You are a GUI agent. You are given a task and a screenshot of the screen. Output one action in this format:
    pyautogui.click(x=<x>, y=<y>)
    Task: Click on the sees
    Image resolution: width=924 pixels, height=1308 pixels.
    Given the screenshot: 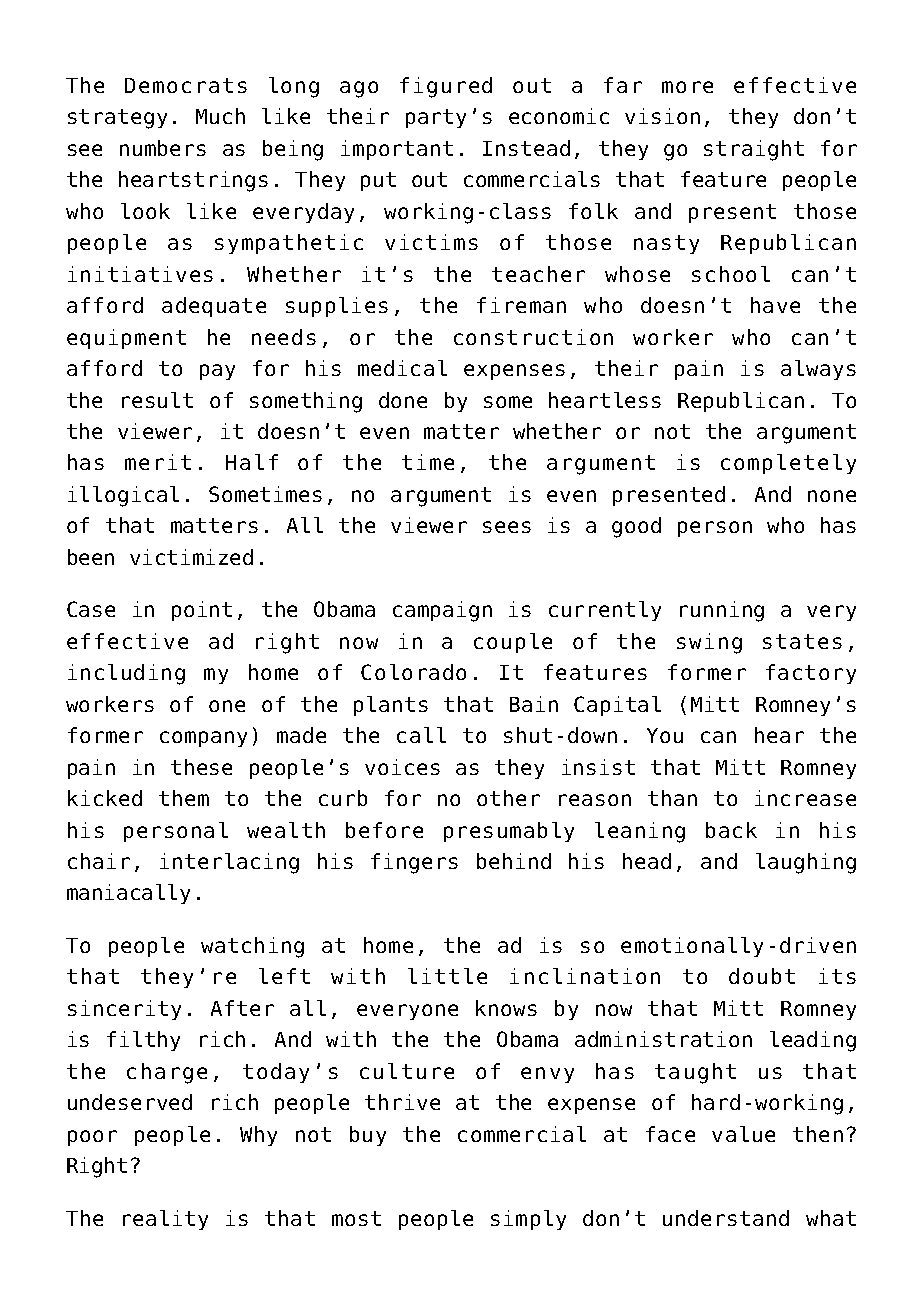 What is the action you would take?
    pyautogui.click(x=507, y=527)
